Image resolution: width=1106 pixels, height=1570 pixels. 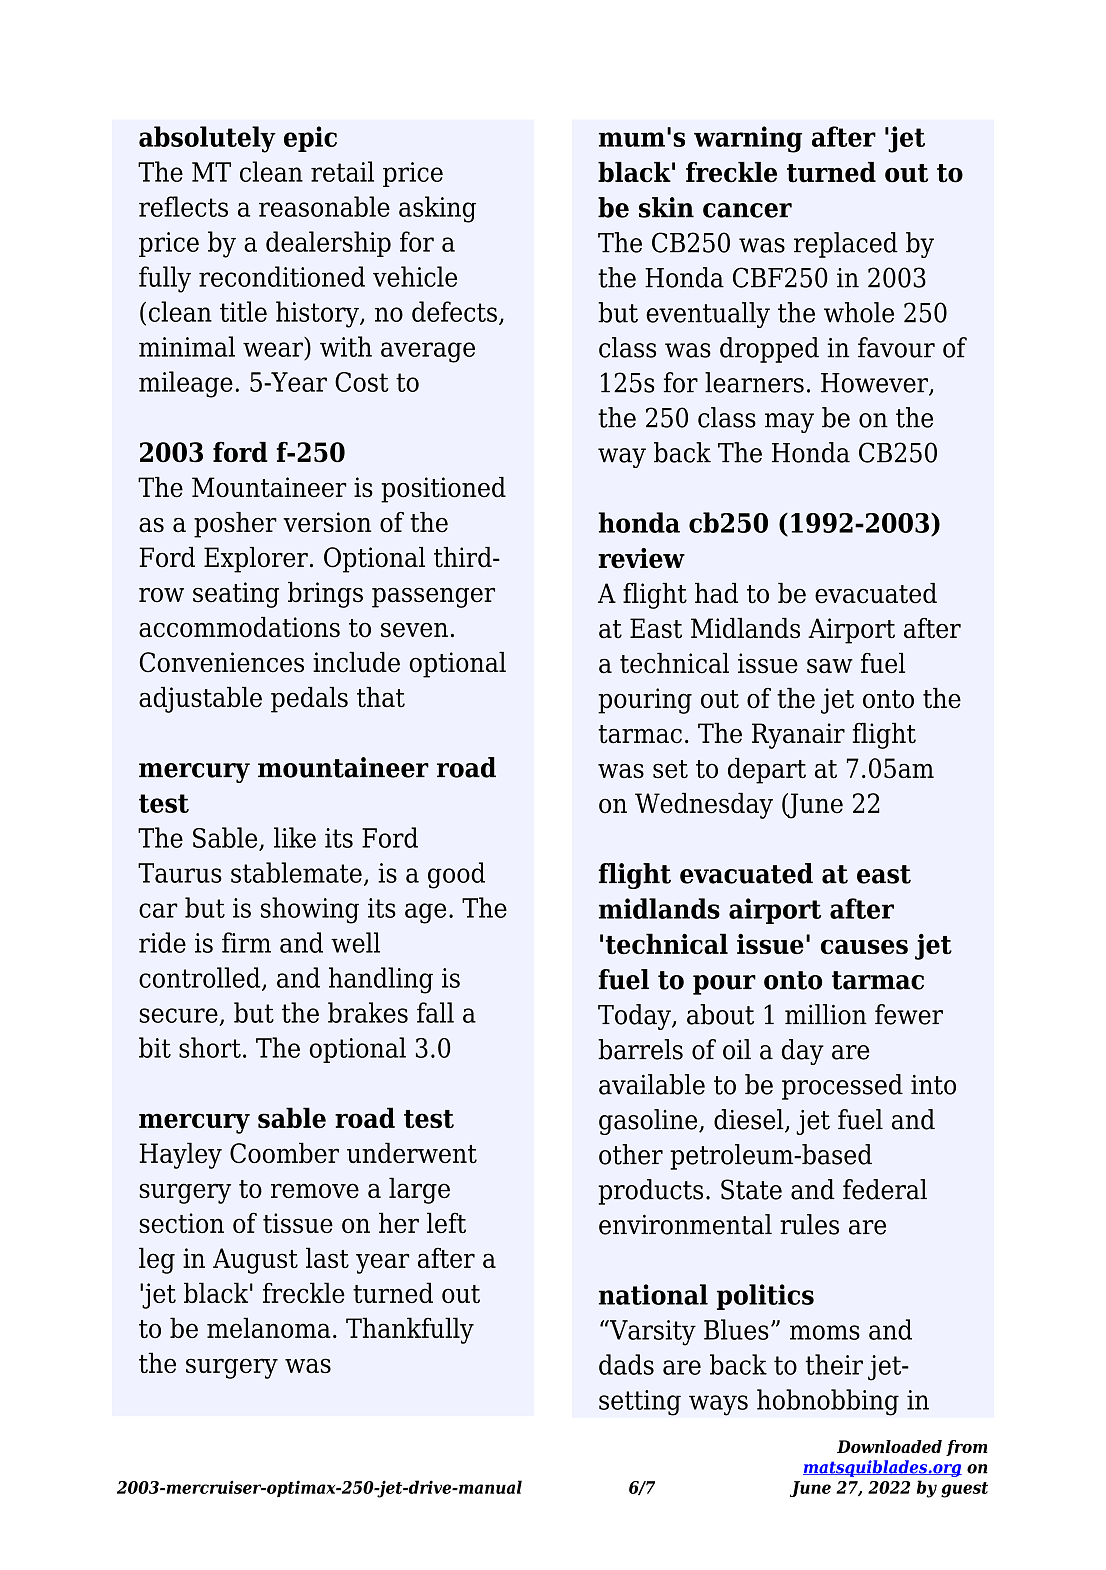 What do you see at coordinates (889, 1446) in the document?
I see `Downloaded` at bounding box center [889, 1446].
